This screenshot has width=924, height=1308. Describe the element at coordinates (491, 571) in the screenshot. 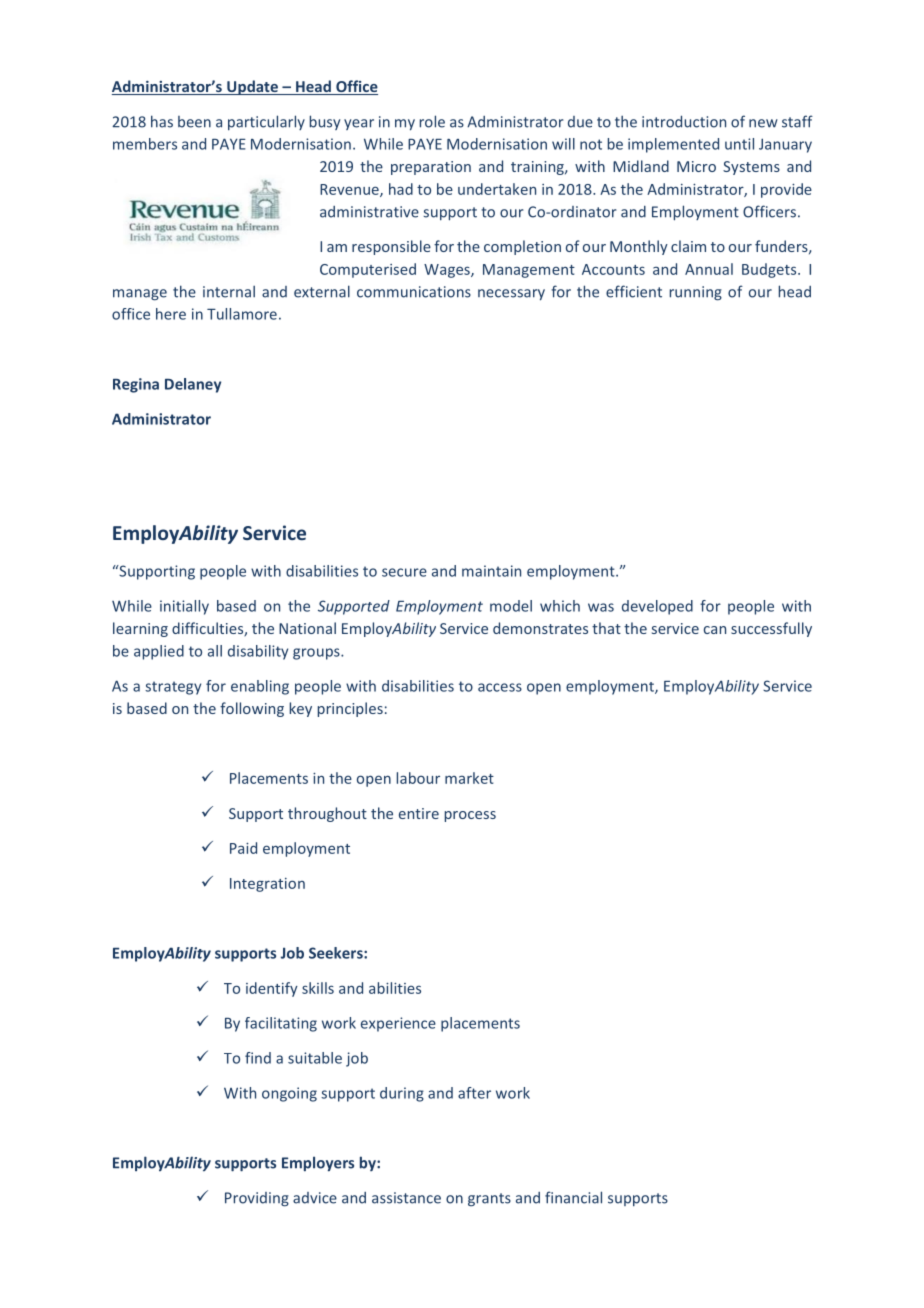

I see `maintain` at that location.
